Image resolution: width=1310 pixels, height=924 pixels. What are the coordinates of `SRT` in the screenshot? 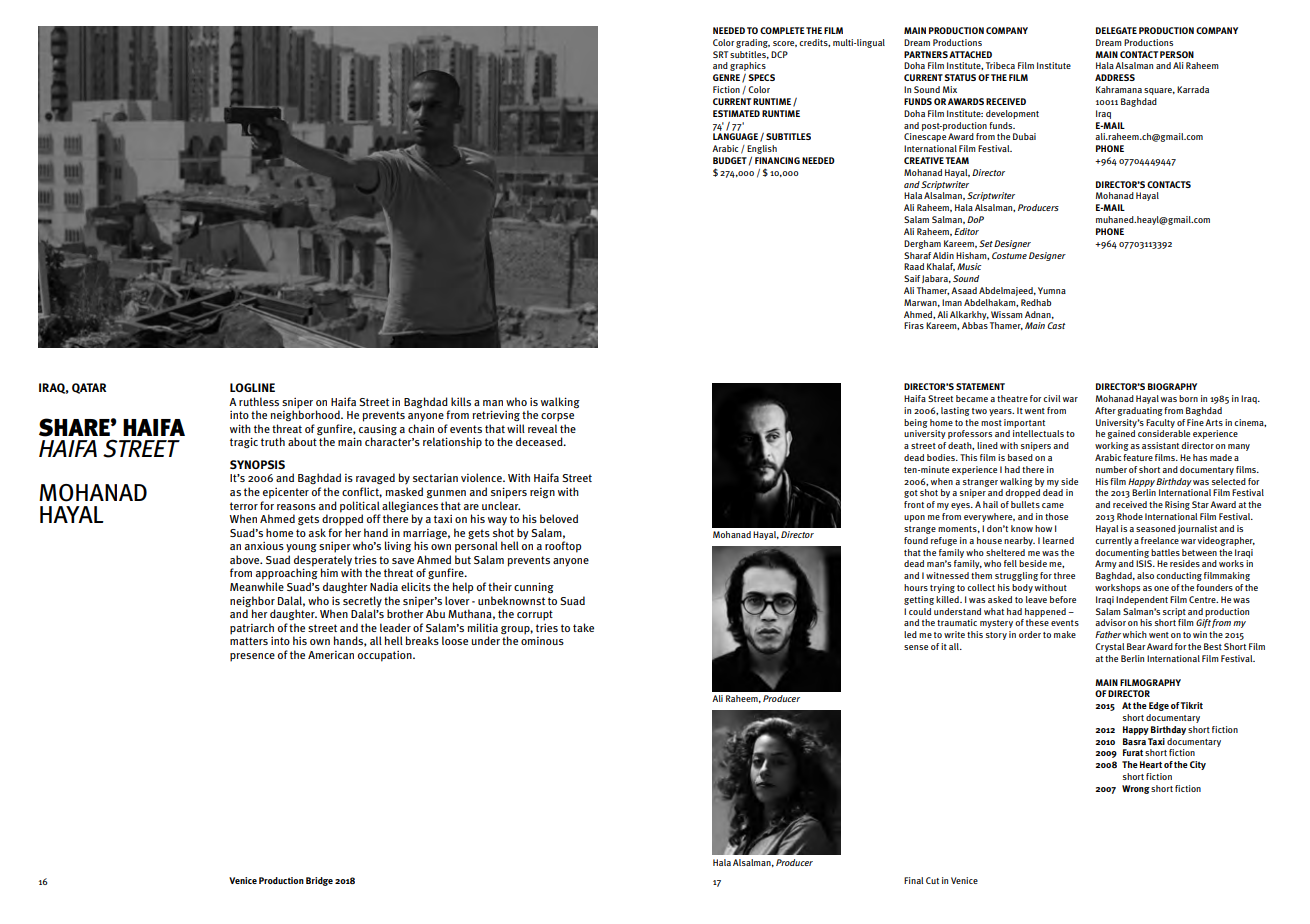 It's located at (720, 54).
